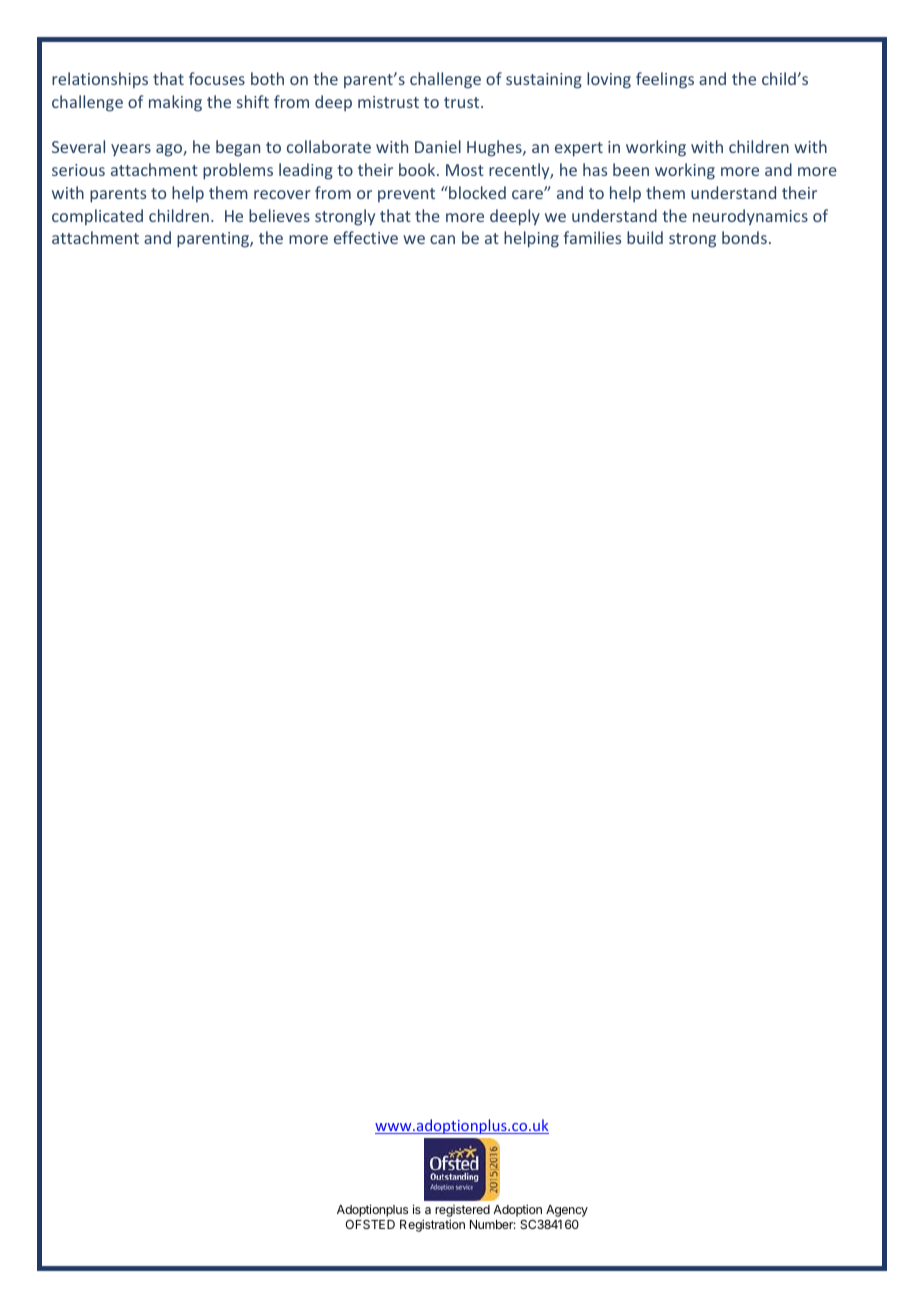  Describe the element at coordinates (432, 1225) in the screenshot. I see `Registration` at that location.
